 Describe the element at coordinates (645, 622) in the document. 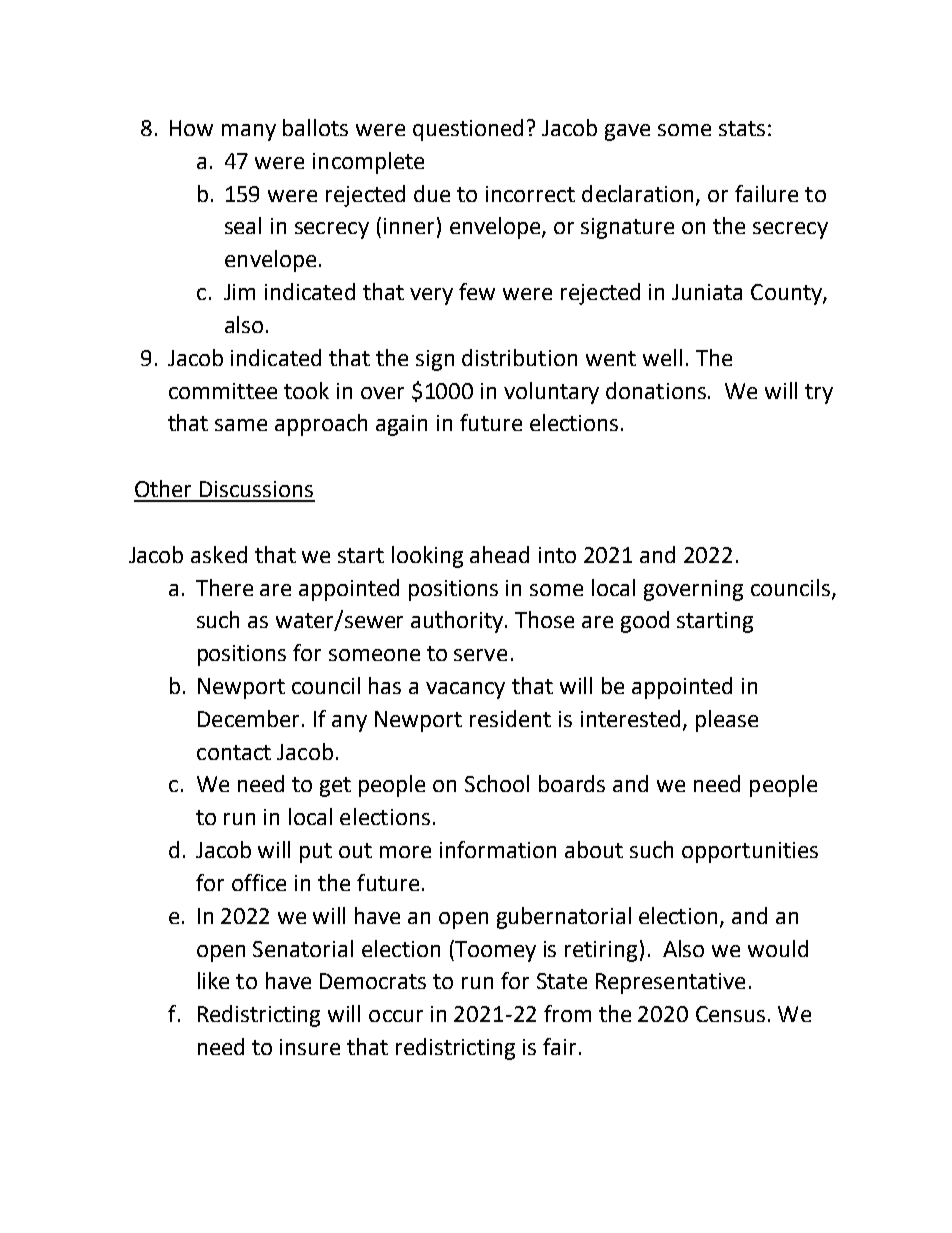

I see `good` at that location.
